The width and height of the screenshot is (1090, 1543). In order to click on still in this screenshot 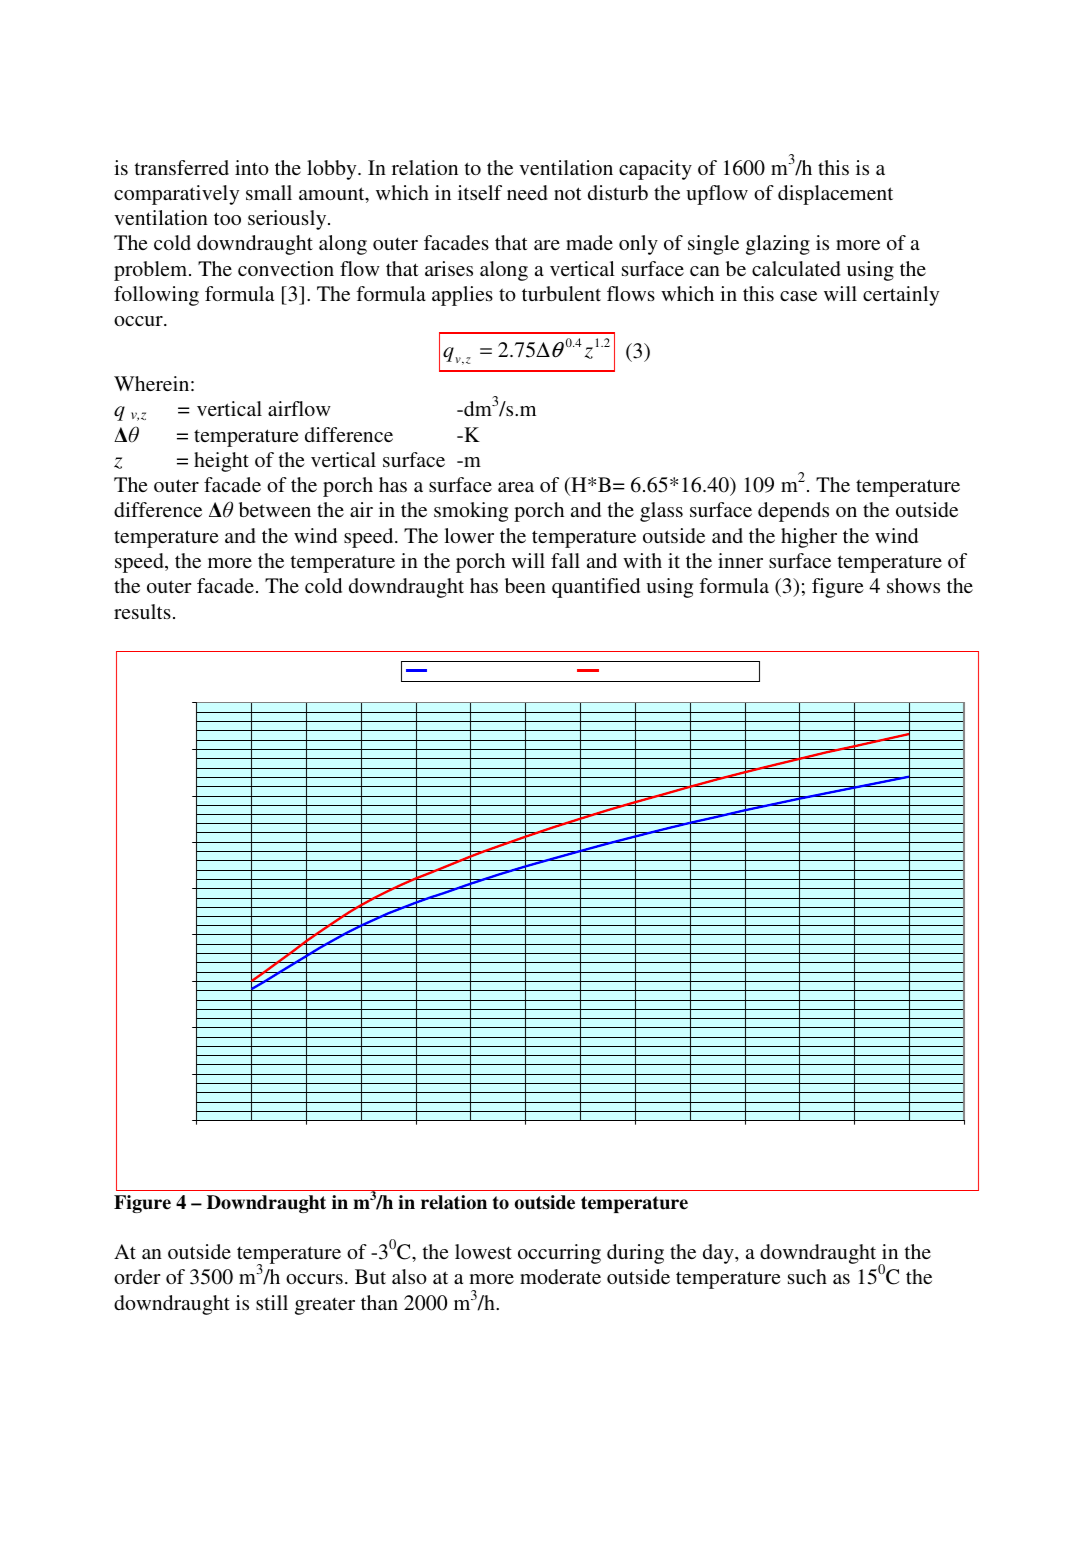, I will do `click(272, 1302)`.
